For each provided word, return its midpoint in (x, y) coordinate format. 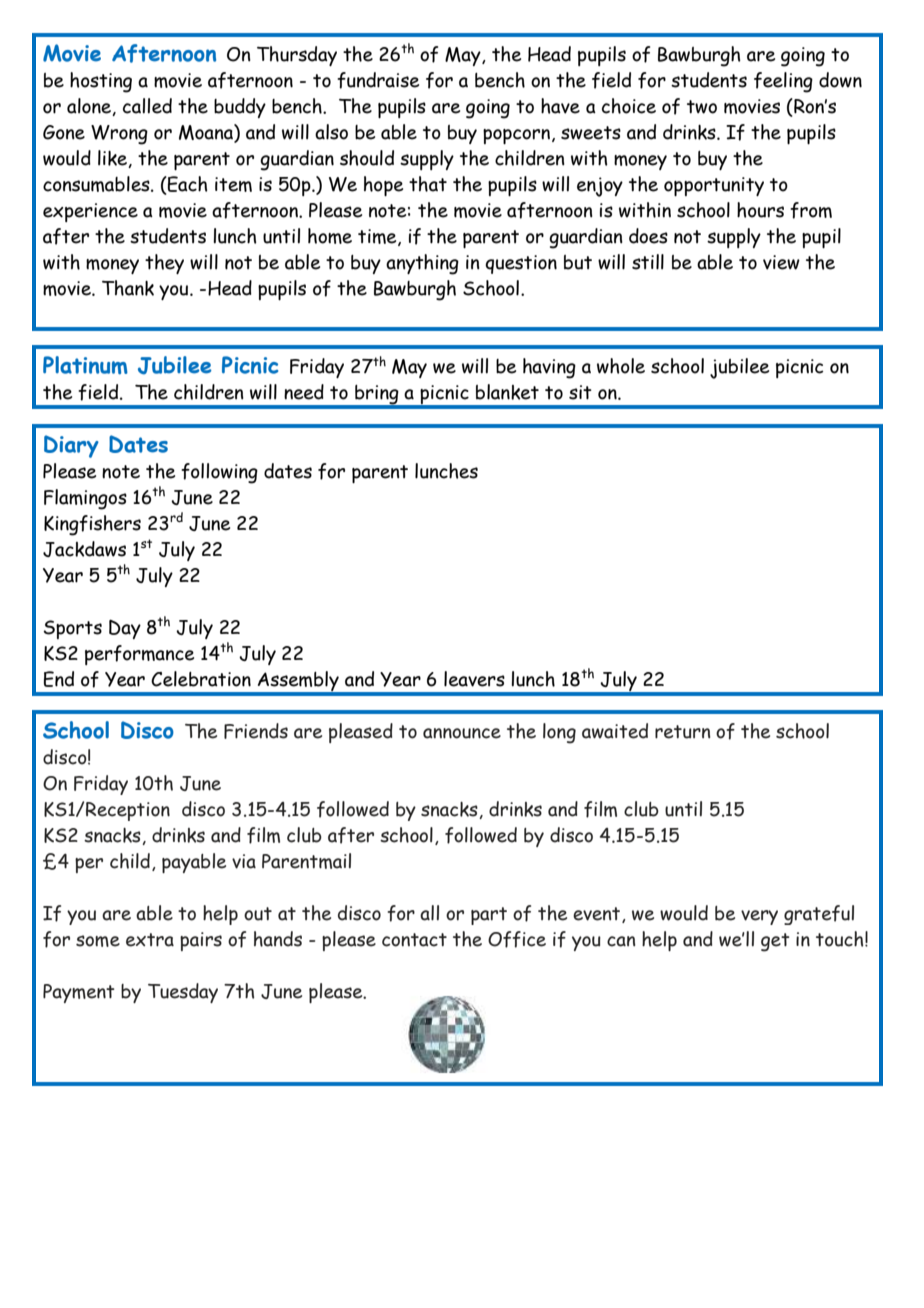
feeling (783, 82)
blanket (507, 392)
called (147, 106)
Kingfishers (92, 525)
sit (580, 392)
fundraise (378, 80)
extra (150, 940)
